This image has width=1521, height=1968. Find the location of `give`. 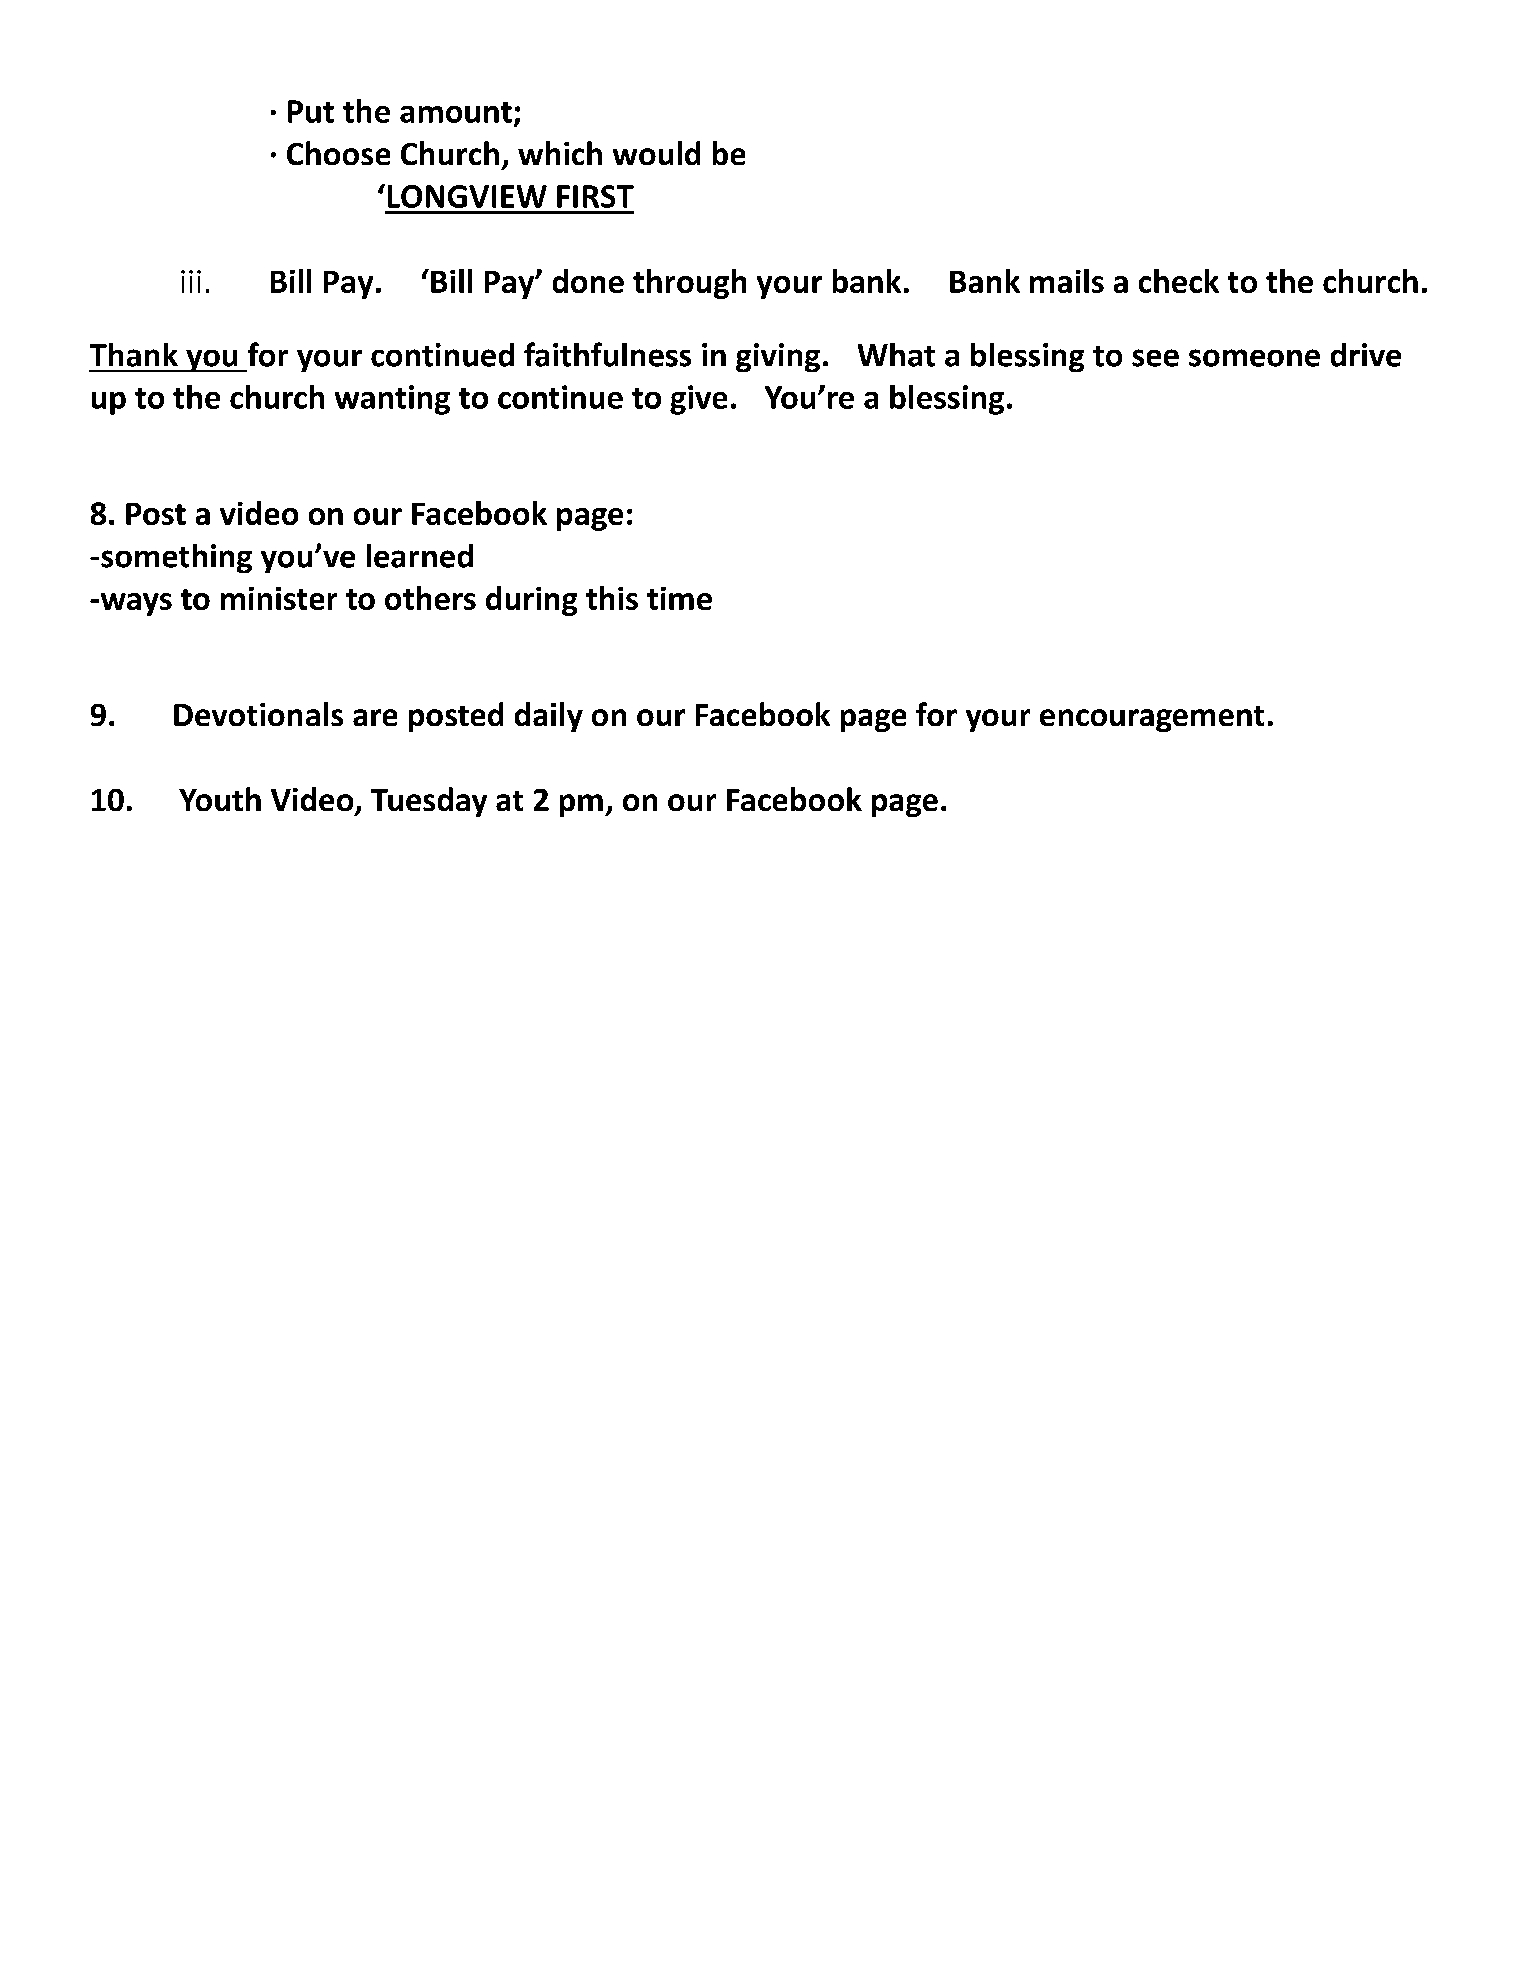

give is located at coordinates (698, 400).
